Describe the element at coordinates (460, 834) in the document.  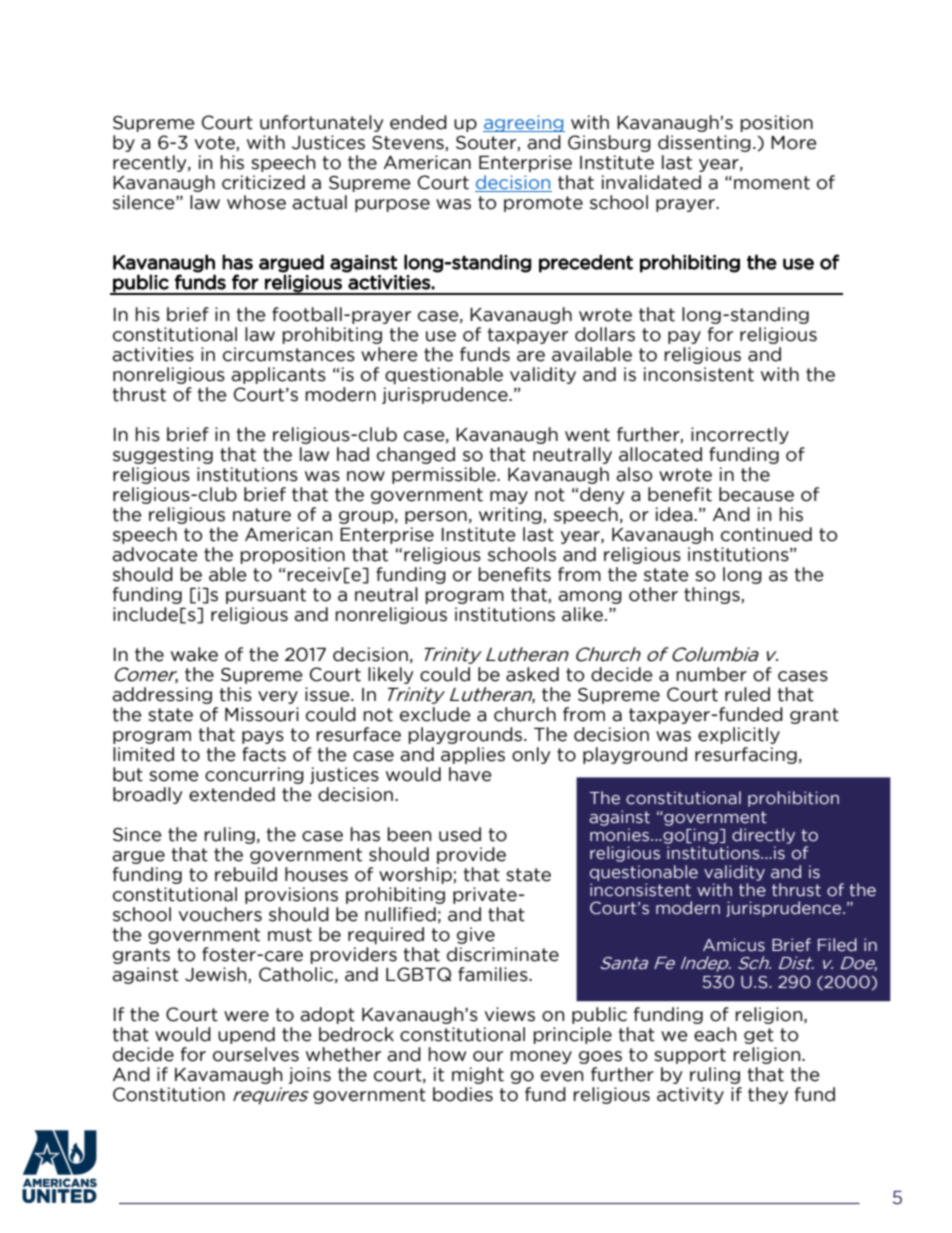
I see `used` at that location.
